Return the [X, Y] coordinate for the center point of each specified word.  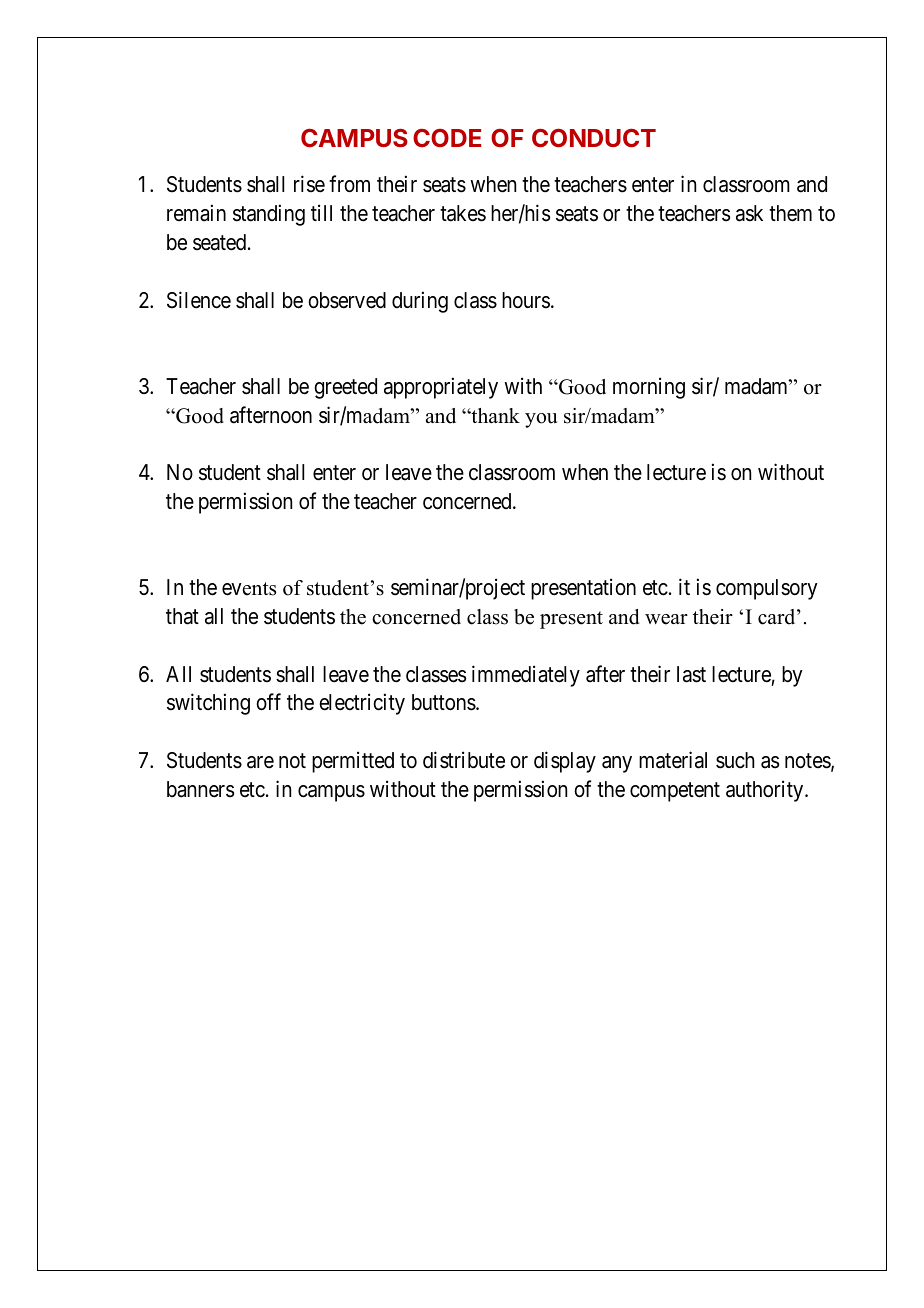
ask [749, 213]
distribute [464, 760]
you [541, 420]
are [260, 762]
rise [309, 184]
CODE [447, 138]
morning [649, 388]
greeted [345, 388]
